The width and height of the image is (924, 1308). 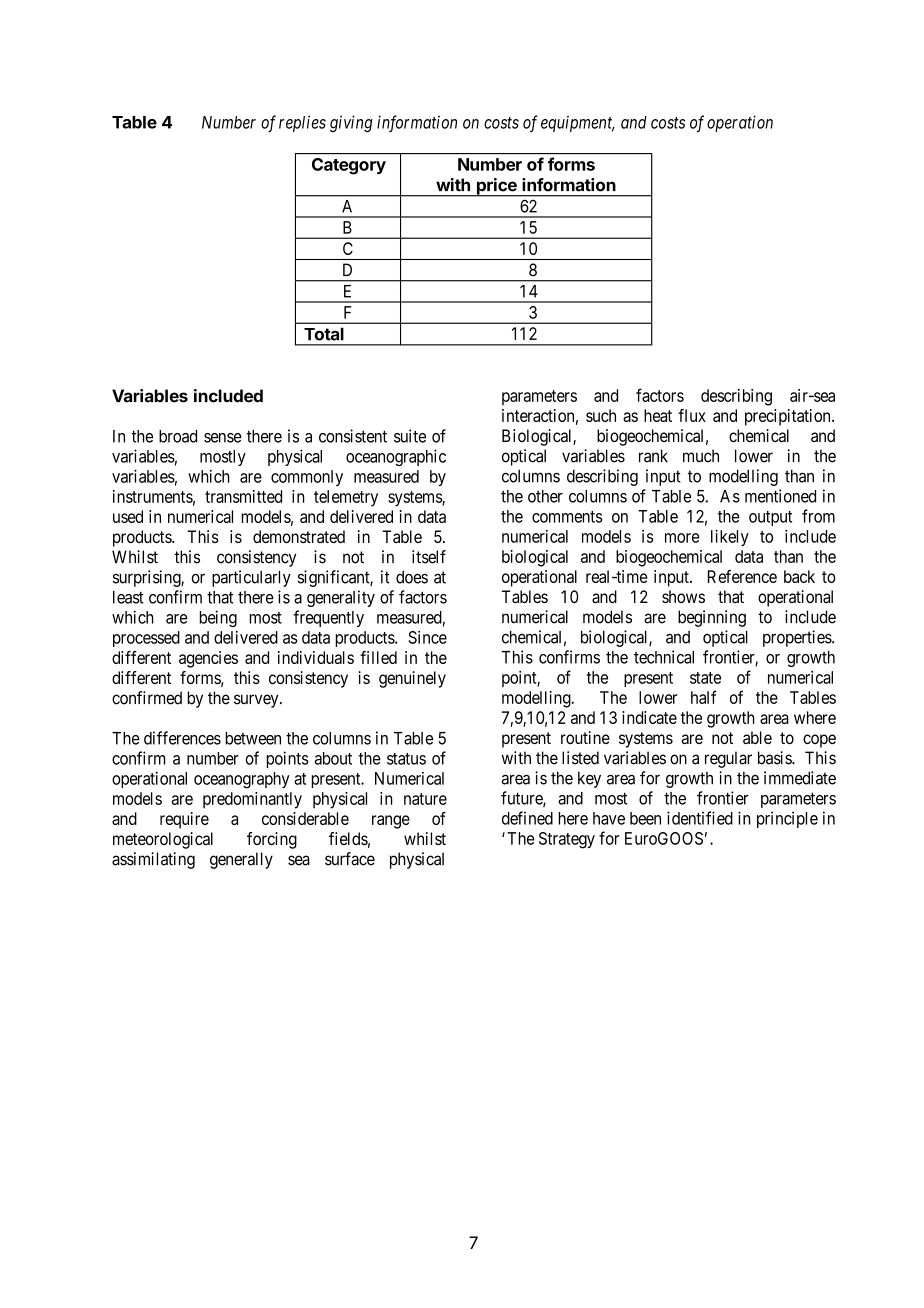 I want to click on Since, so click(x=427, y=637).
